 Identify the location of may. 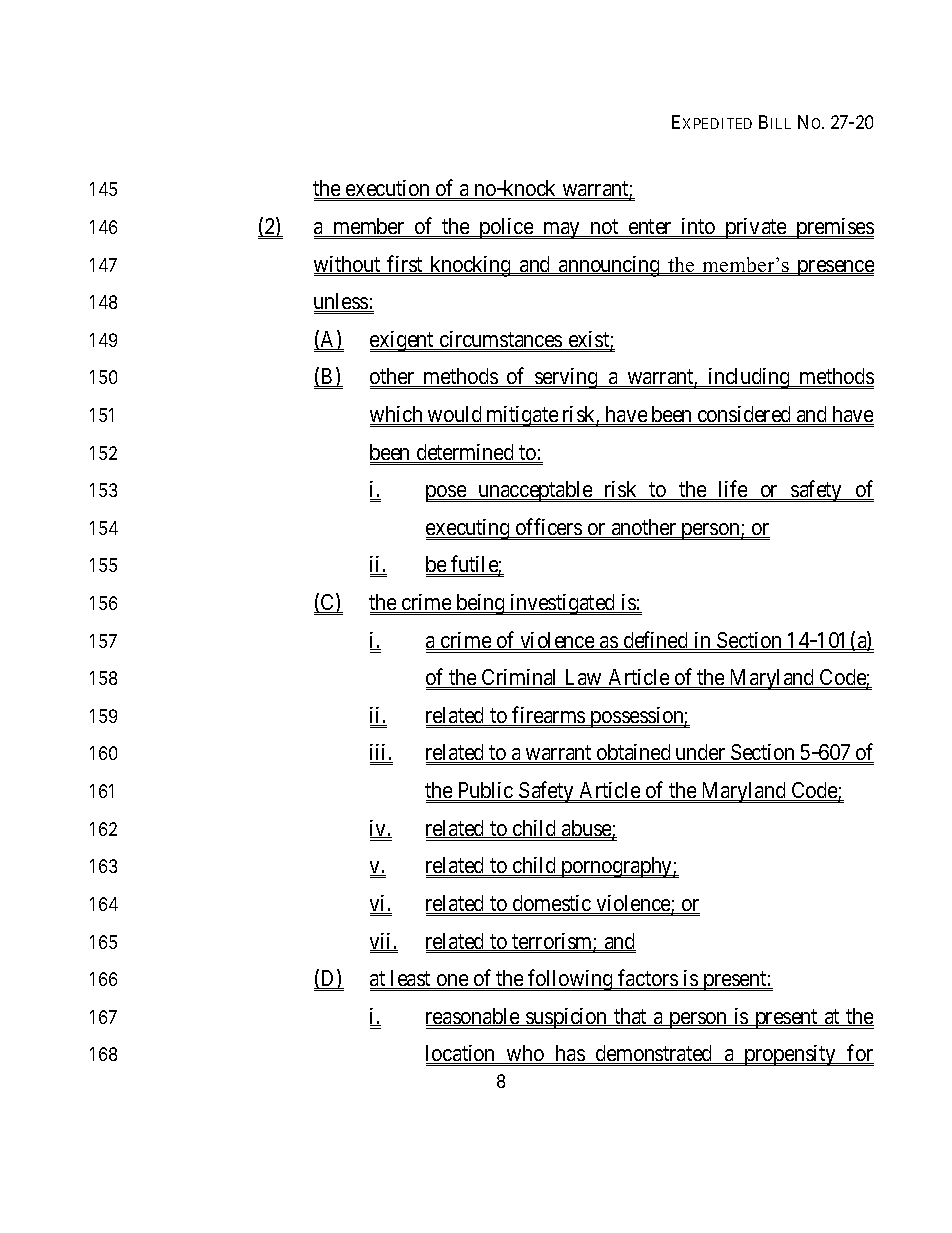
(561, 230).
